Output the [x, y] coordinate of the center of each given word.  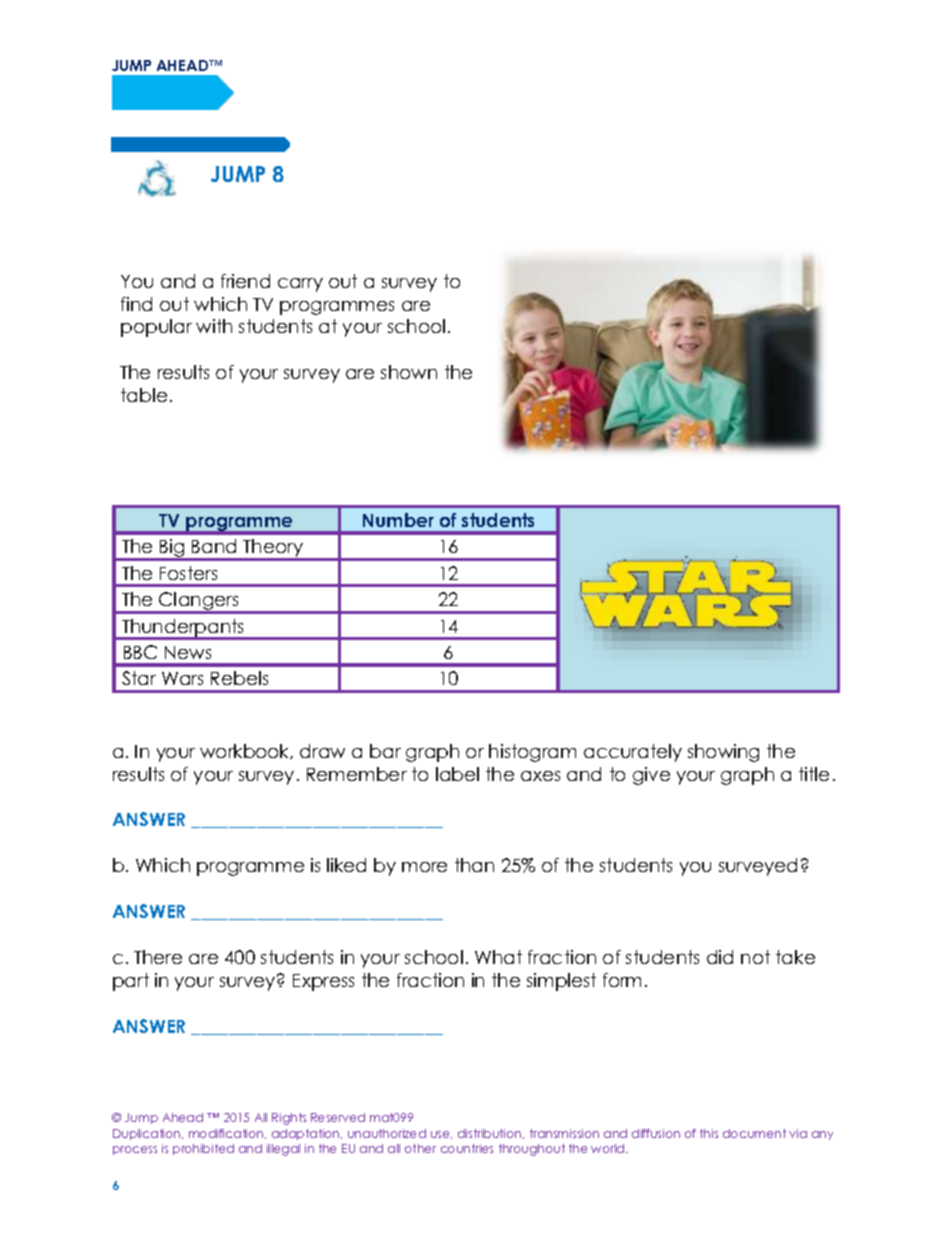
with [214, 326]
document [754, 1133]
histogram [532, 753]
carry [300, 285]
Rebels [239, 678]
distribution [491, 1134]
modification [227, 1134]
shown [409, 372]
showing [723, 753]
